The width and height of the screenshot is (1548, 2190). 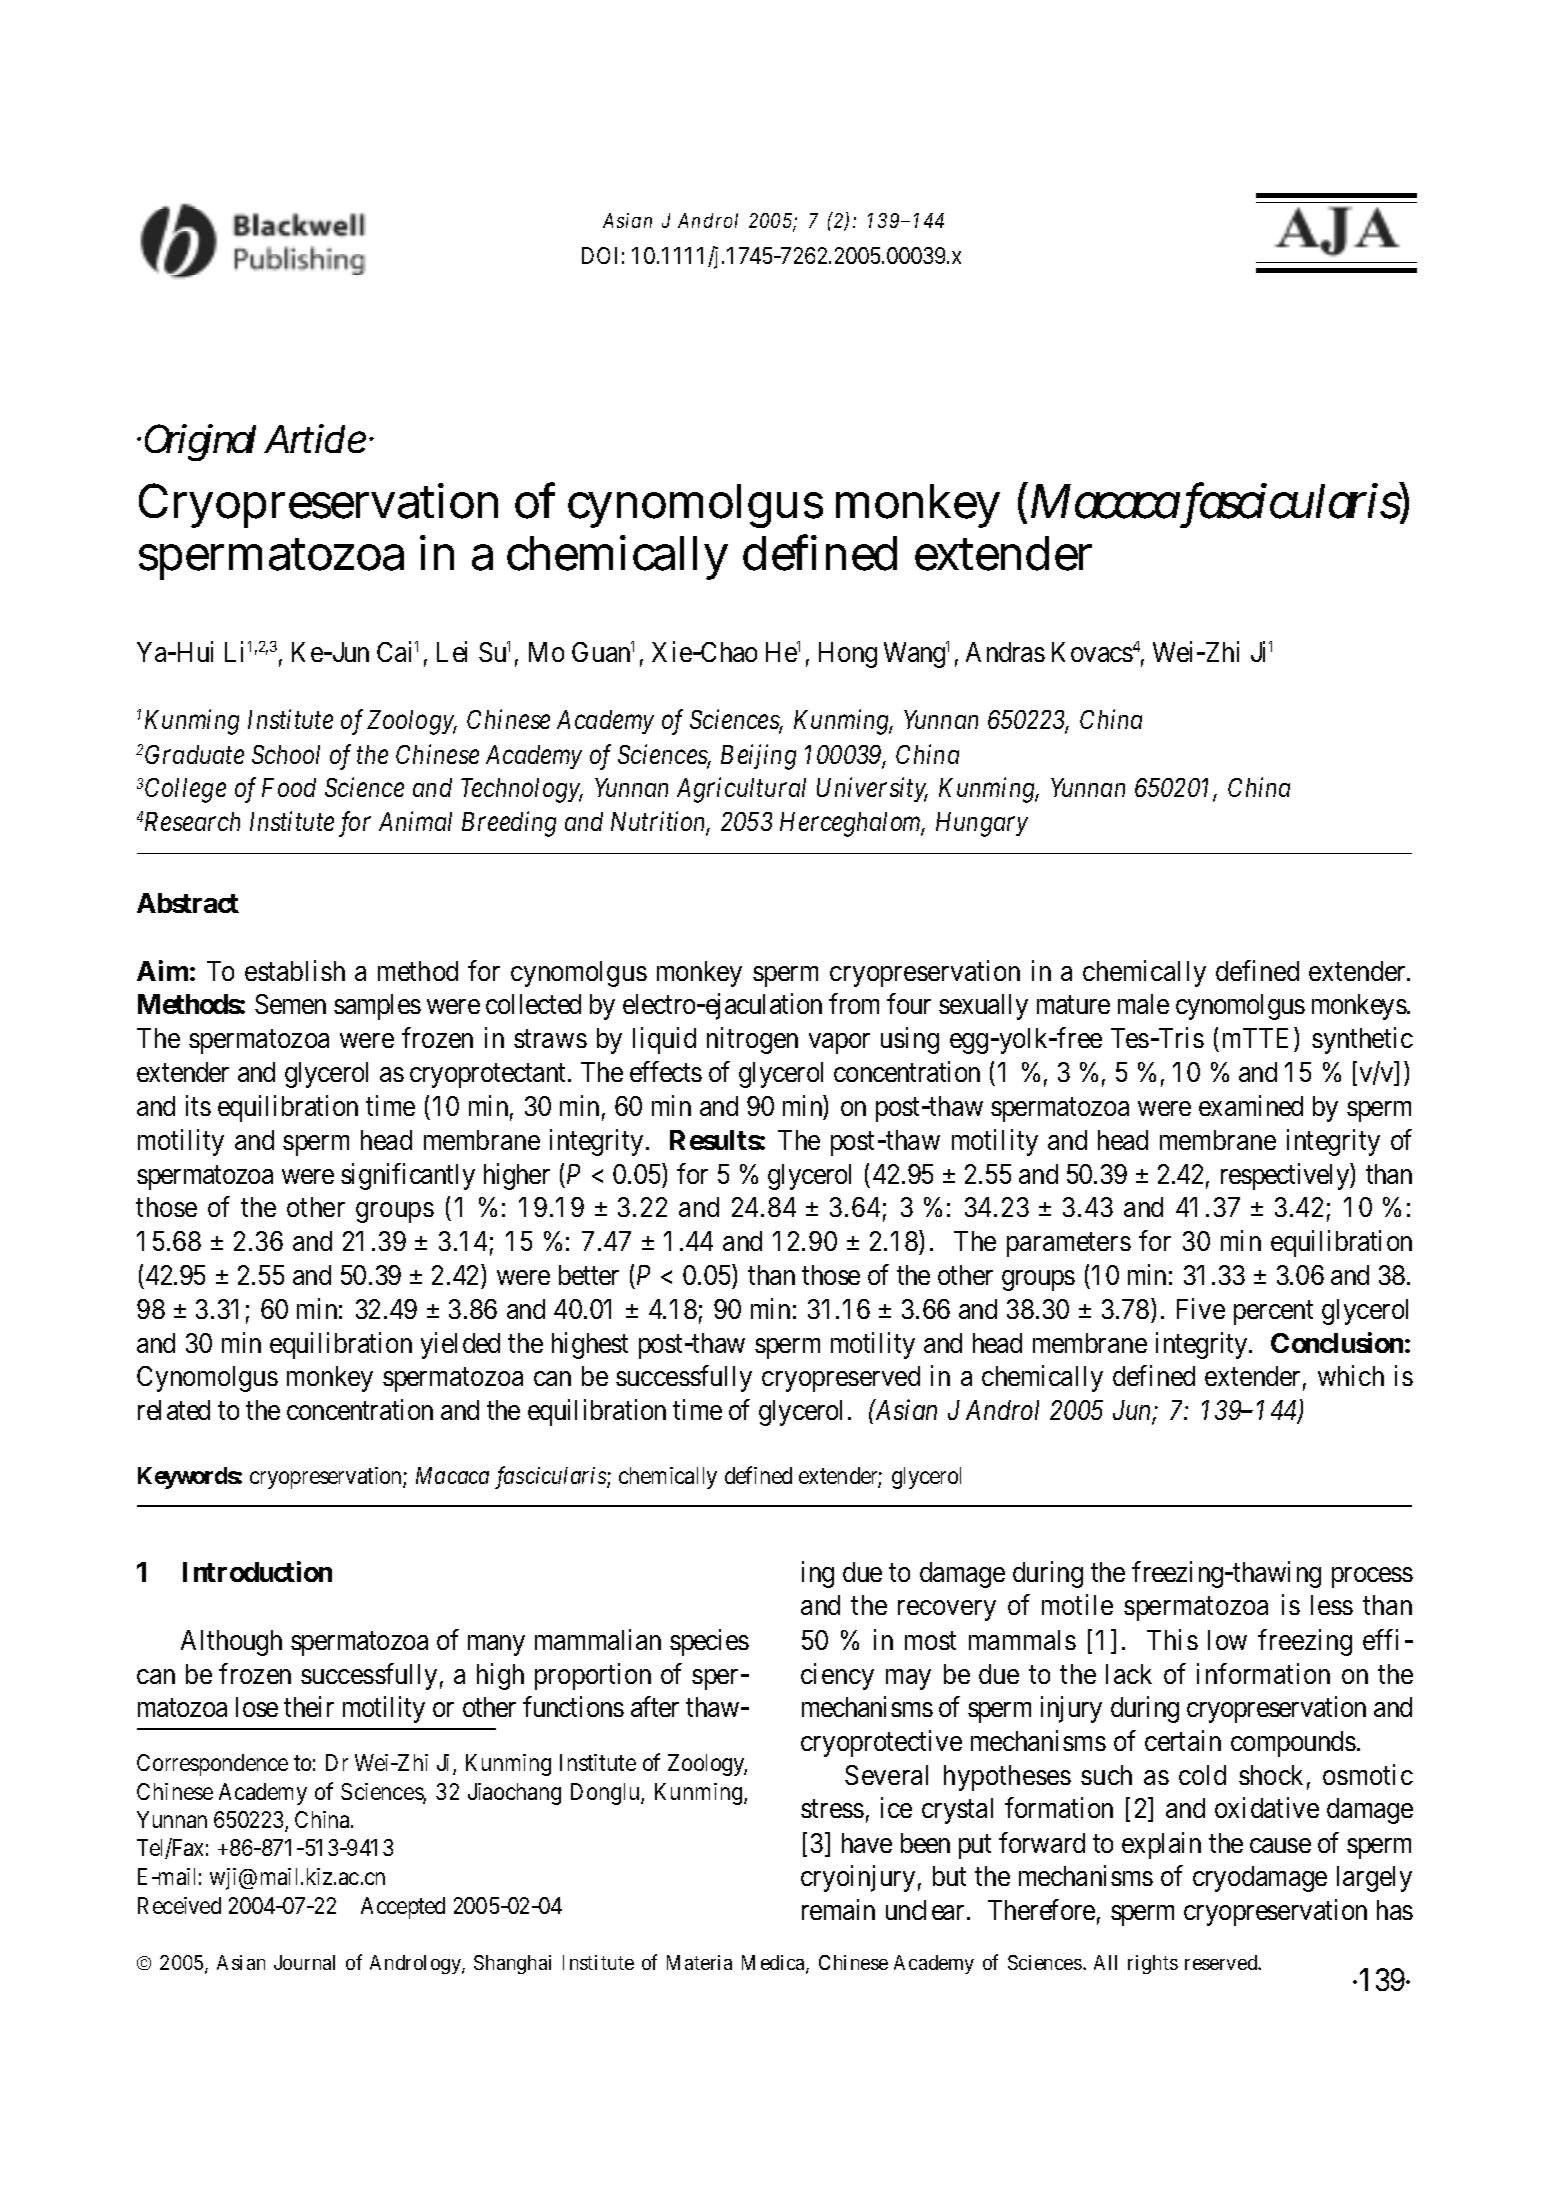 What do you see at coordinates (304, 1962) in the screenshot?
I see `Journal` at bounding box center [304, 1962].
